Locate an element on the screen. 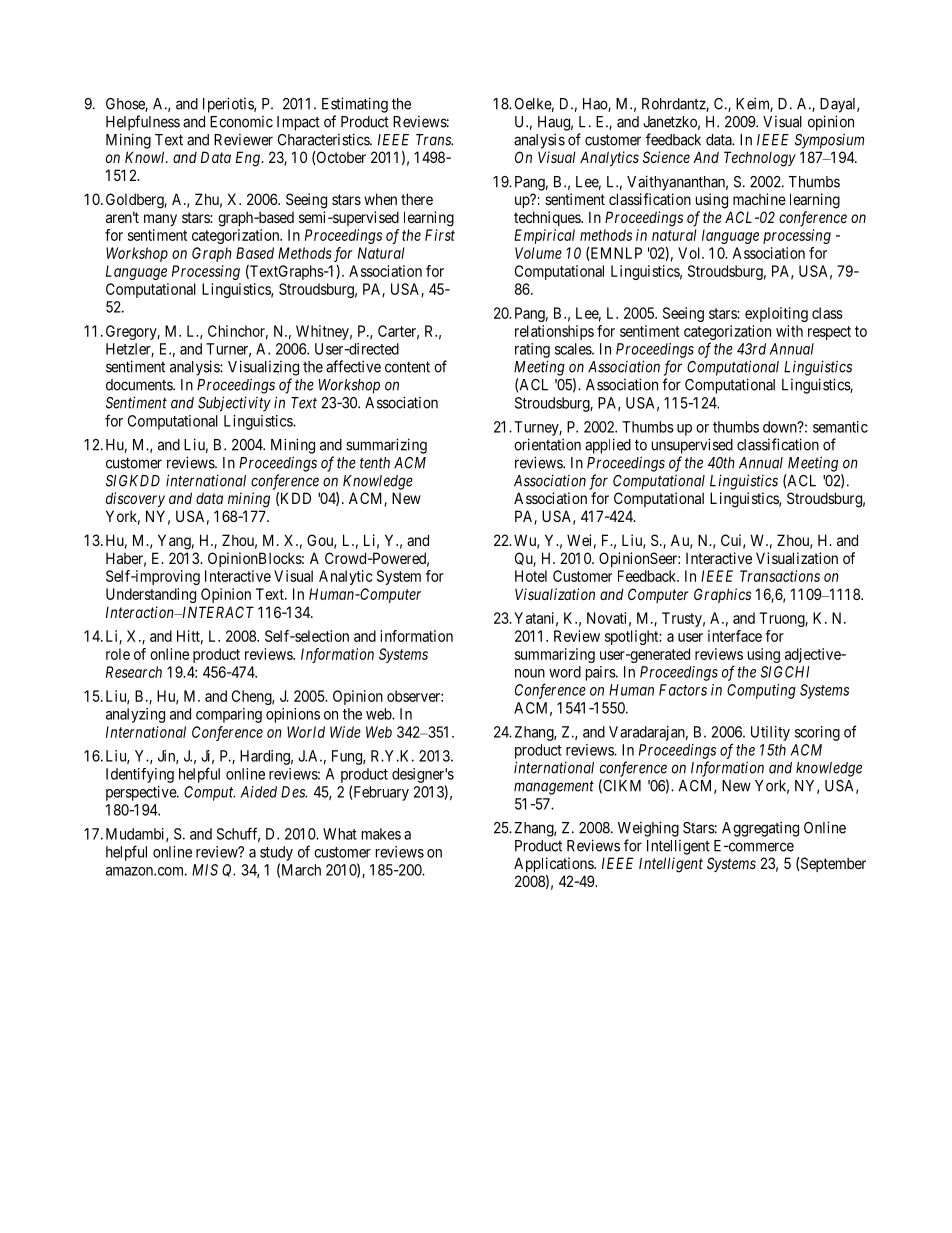  rating is located at coordinates (532, 350).
